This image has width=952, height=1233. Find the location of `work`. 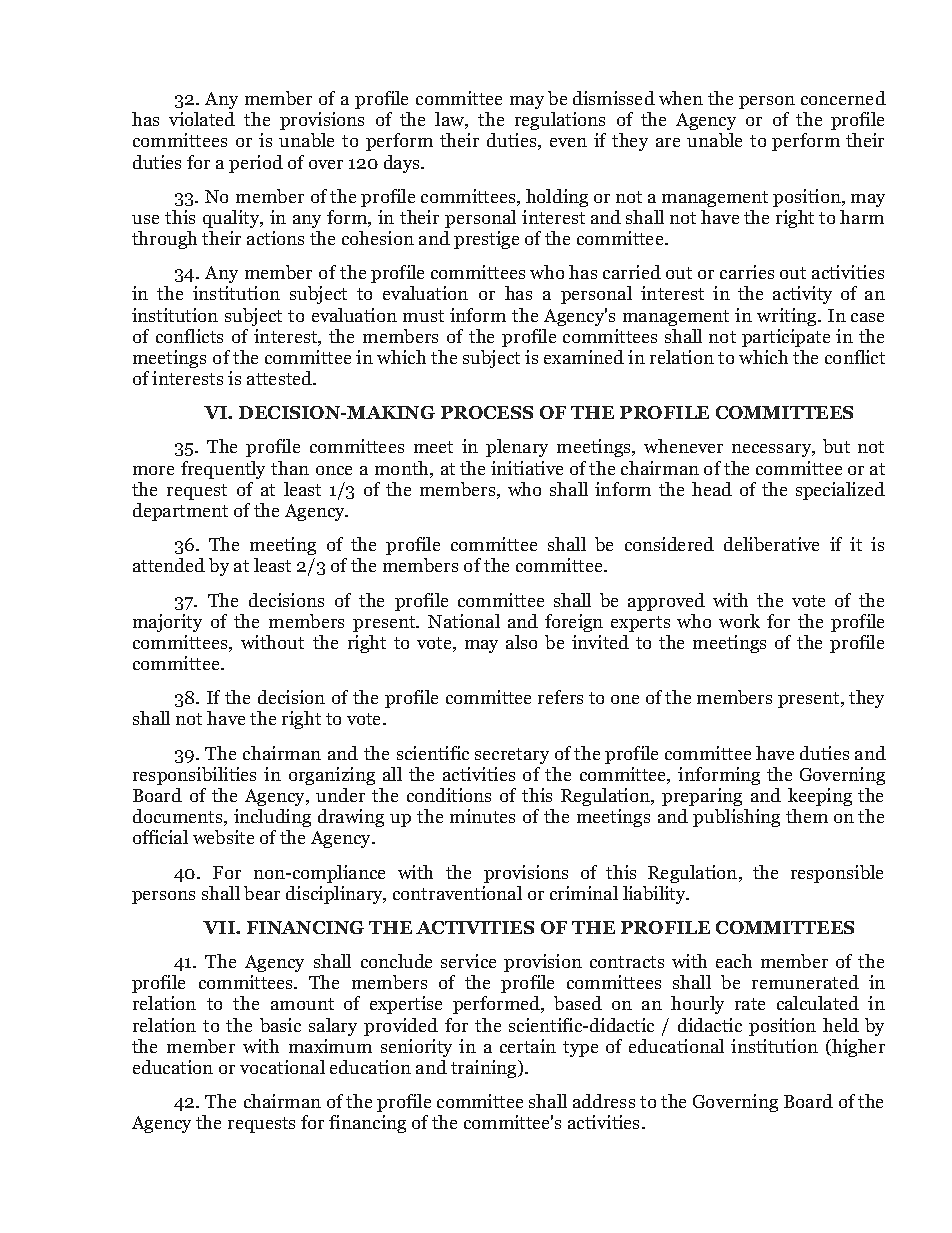

work is located at coordinates (739, 621).
